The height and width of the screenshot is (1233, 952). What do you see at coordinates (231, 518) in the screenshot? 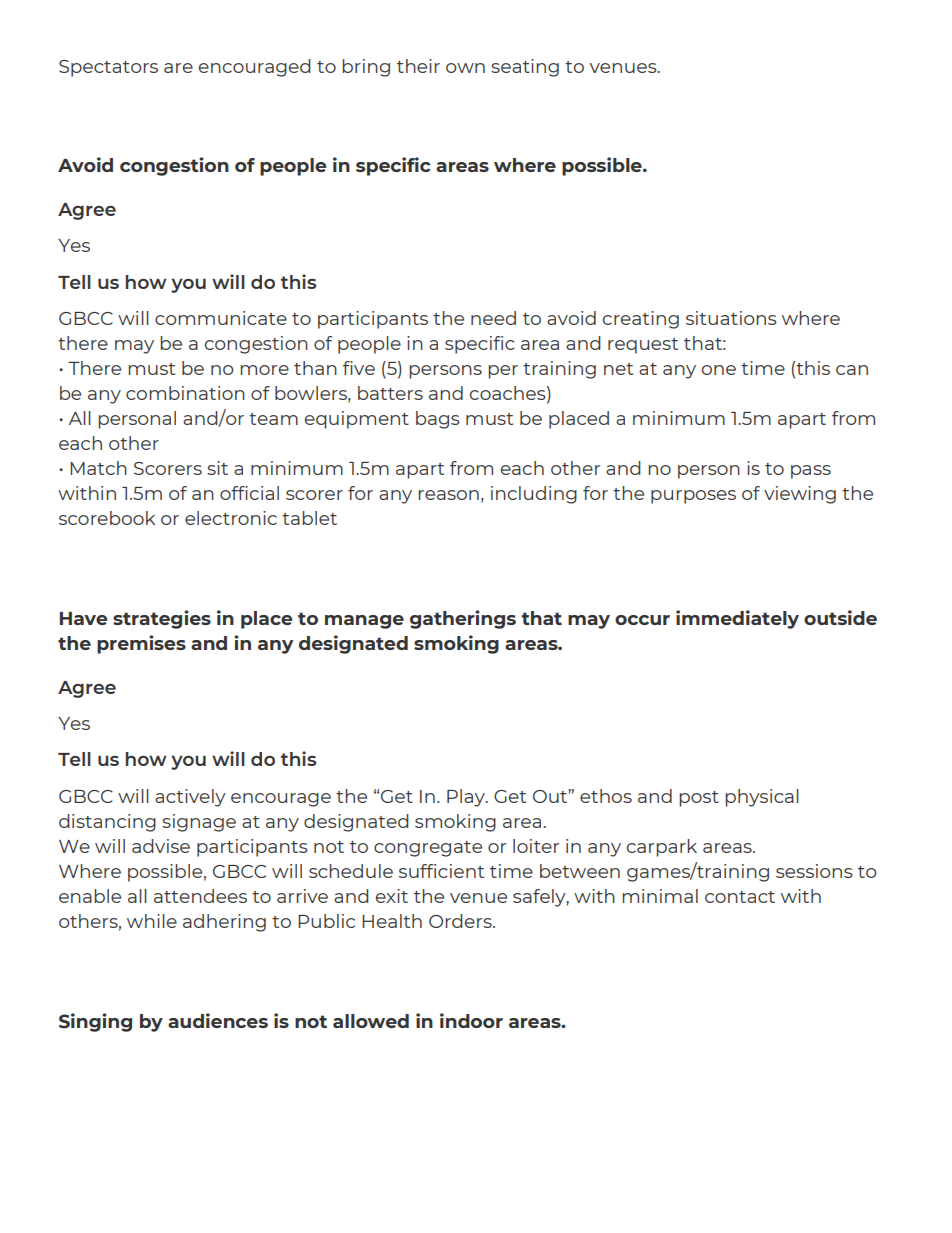
I see `electronic` at bounding box center [231, 518].
